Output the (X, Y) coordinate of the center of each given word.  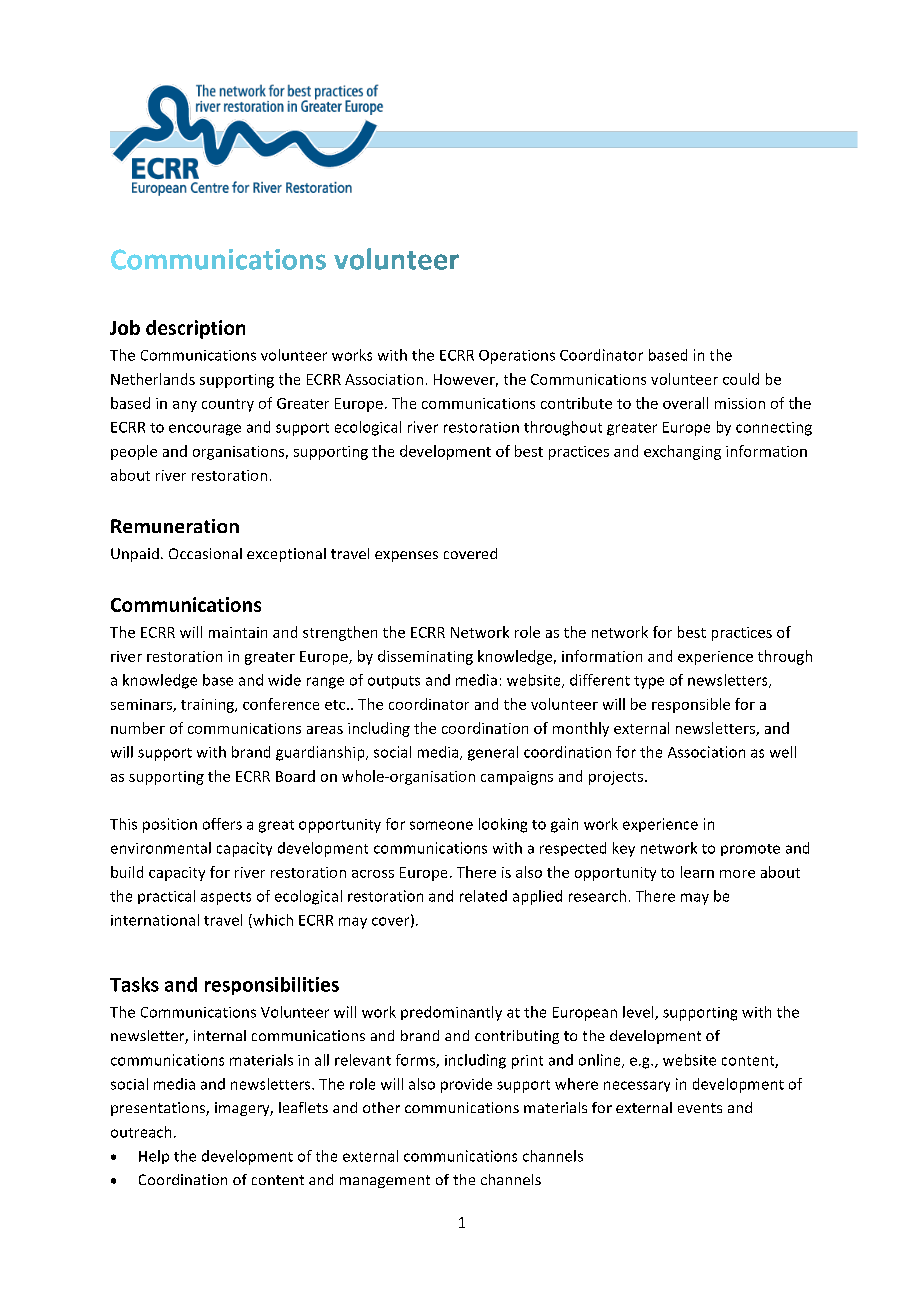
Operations (517, 357)
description (195, 329)
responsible (691, 705)
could (741, 379)
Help (154, 1157)
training (208, 706)
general (493, 753)
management (385, 1181)
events (700, 1108)
